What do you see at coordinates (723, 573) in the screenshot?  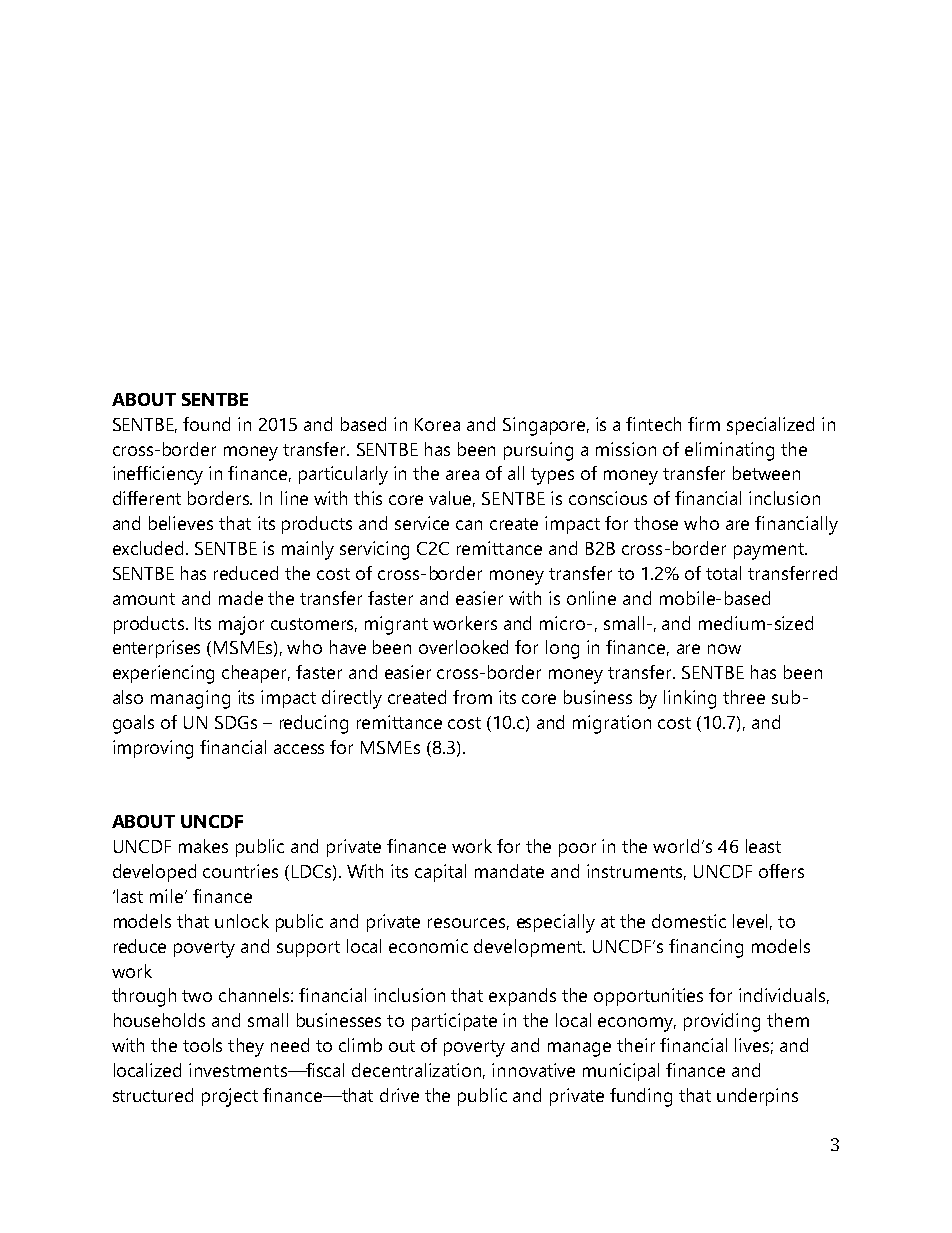 I see `total` at bounding box center [723, 573].
